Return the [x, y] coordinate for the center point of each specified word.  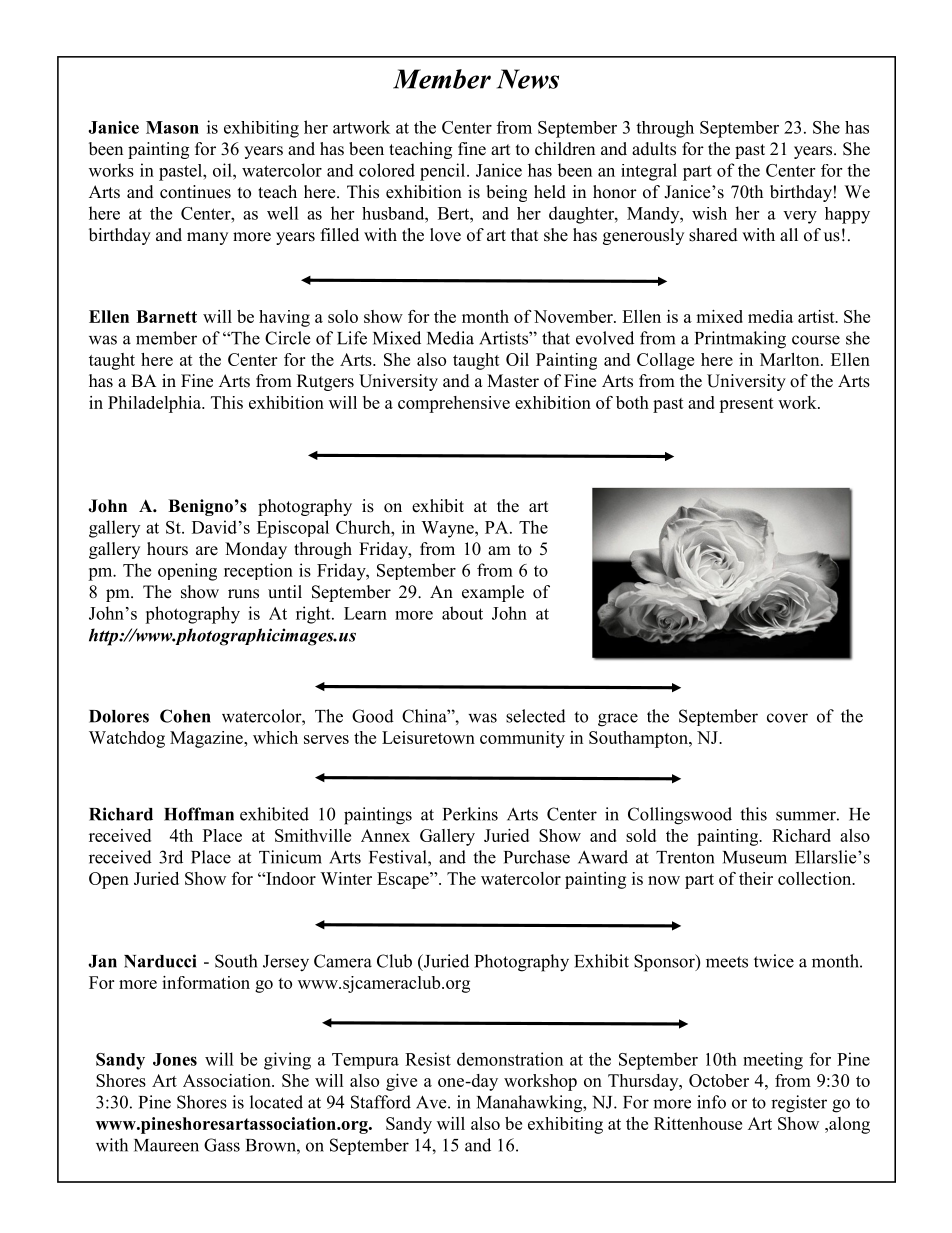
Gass [222, 1145]
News [528, 79]
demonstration [510, 1059]
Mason [172, 127]
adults [654, 149]
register [799, 1104]
